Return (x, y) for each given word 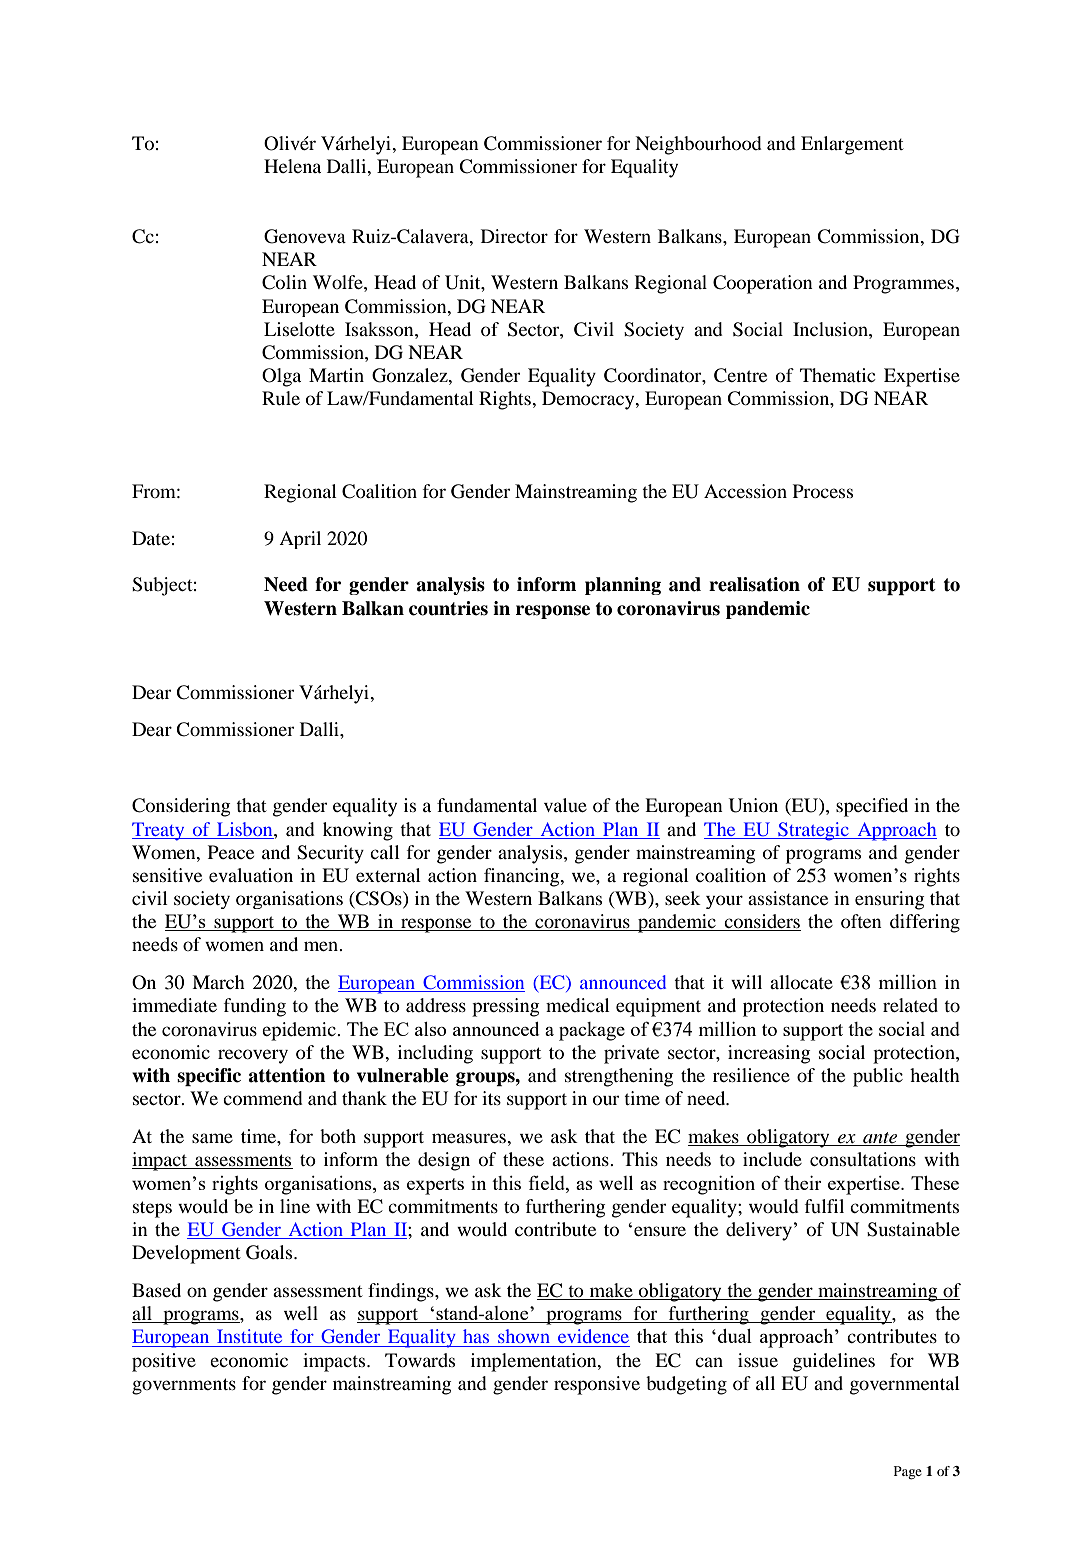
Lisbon (246, 829)
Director (514, 236)
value (565, 805)
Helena (292, 166)
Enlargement (852, 145)
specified (872, 807)
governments (184, 1386)
